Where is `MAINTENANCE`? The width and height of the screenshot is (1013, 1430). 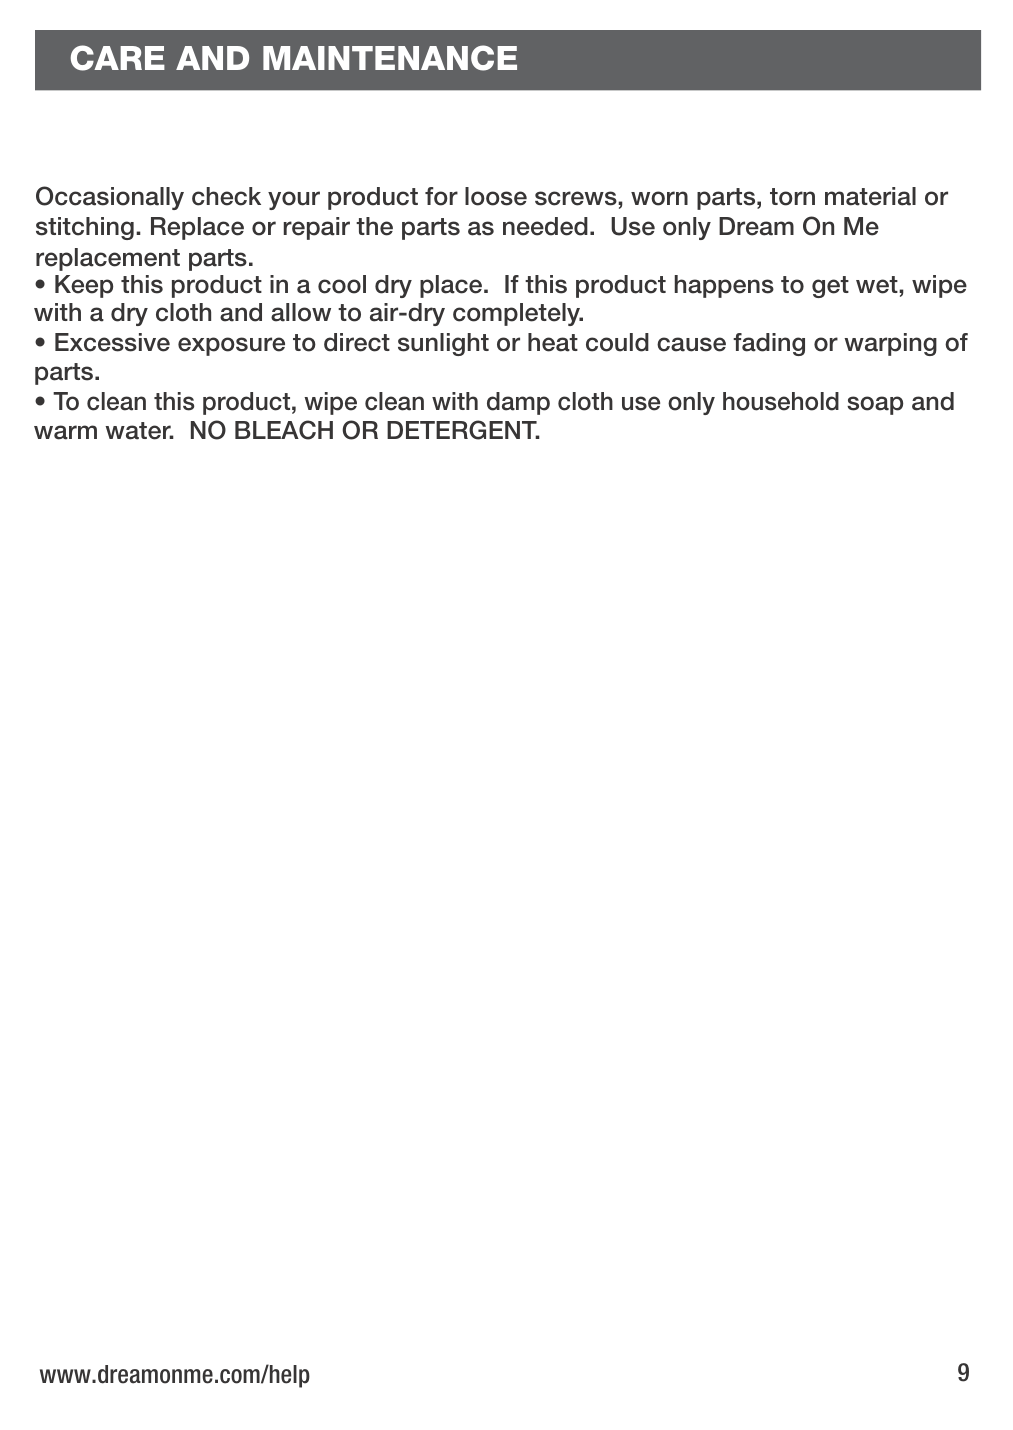 MAINTENANCE is located at coordinates (390, 58).
